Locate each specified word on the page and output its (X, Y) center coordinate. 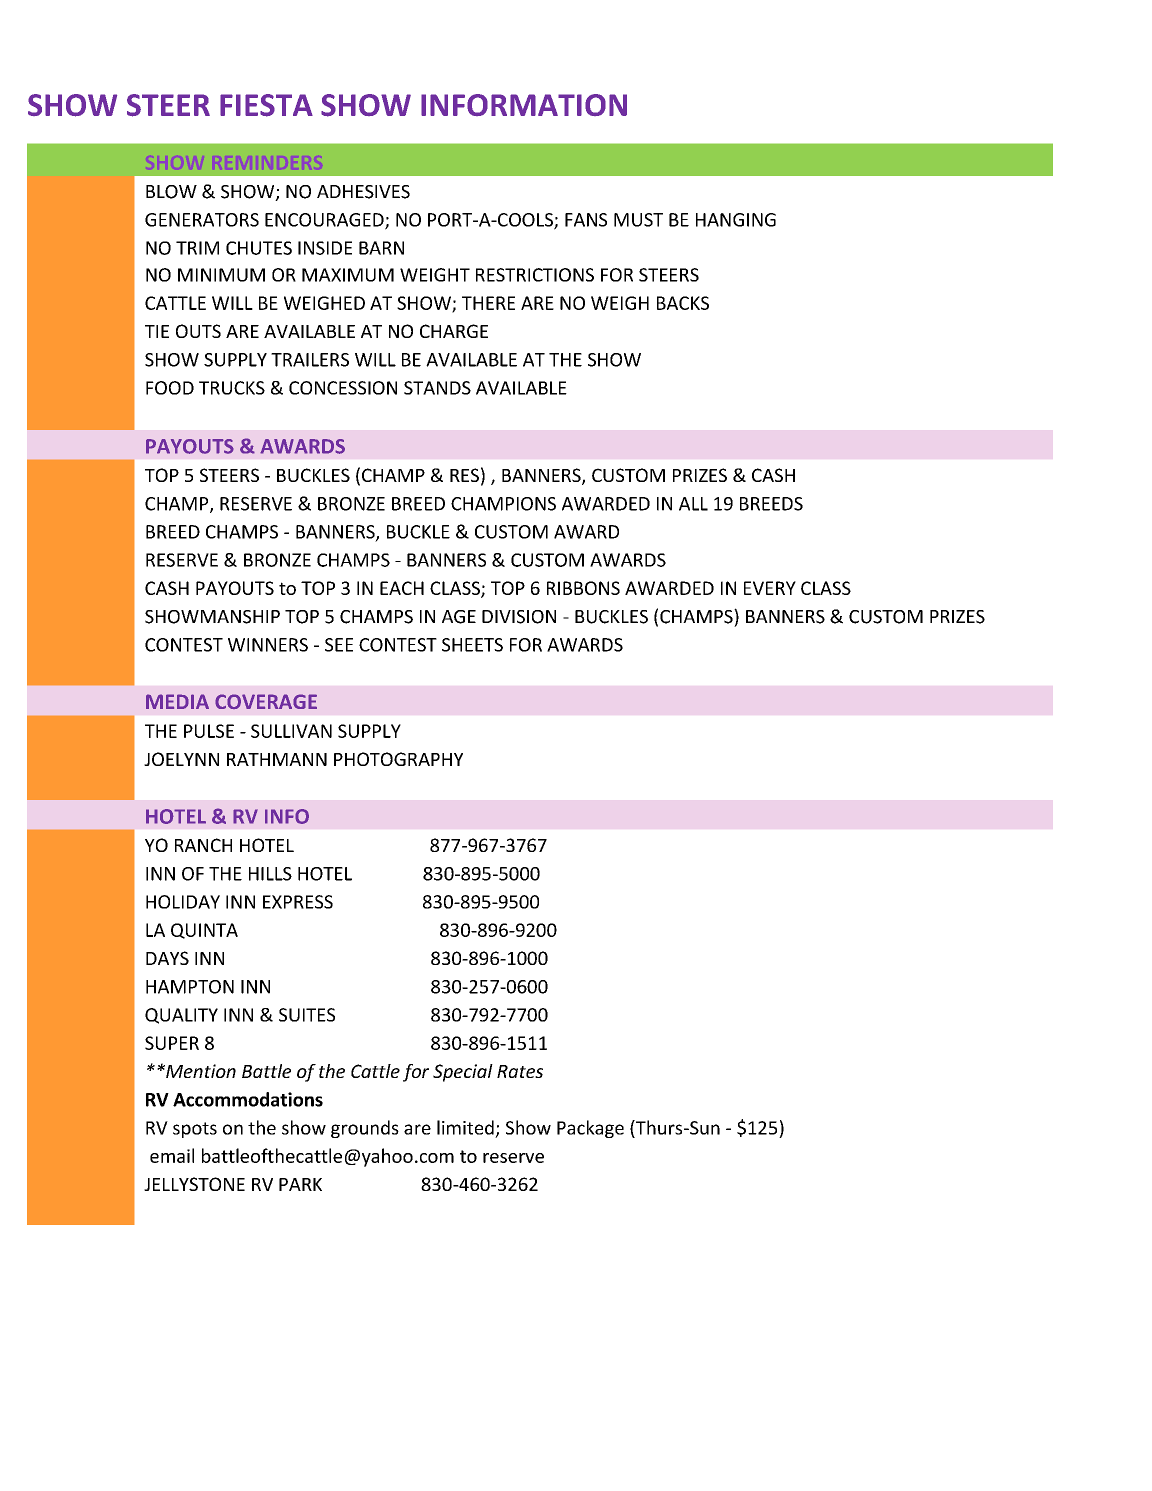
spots (195, 1130)
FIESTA (266, 105)
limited (465, 1127)
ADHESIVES (363, 192)
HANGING (736, 220)
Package (590, 1129)
